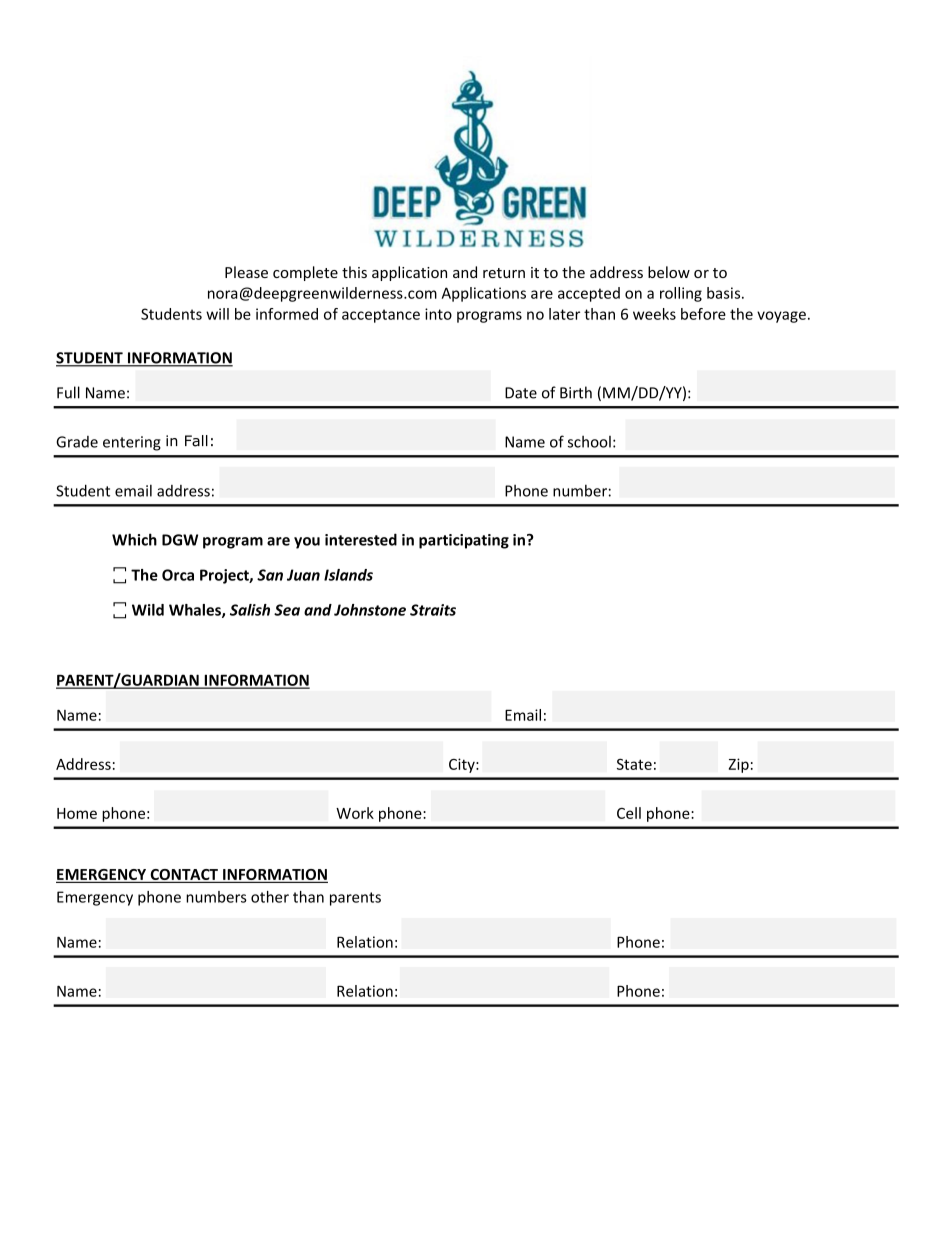  I want to click on will, so click(217, 314).
